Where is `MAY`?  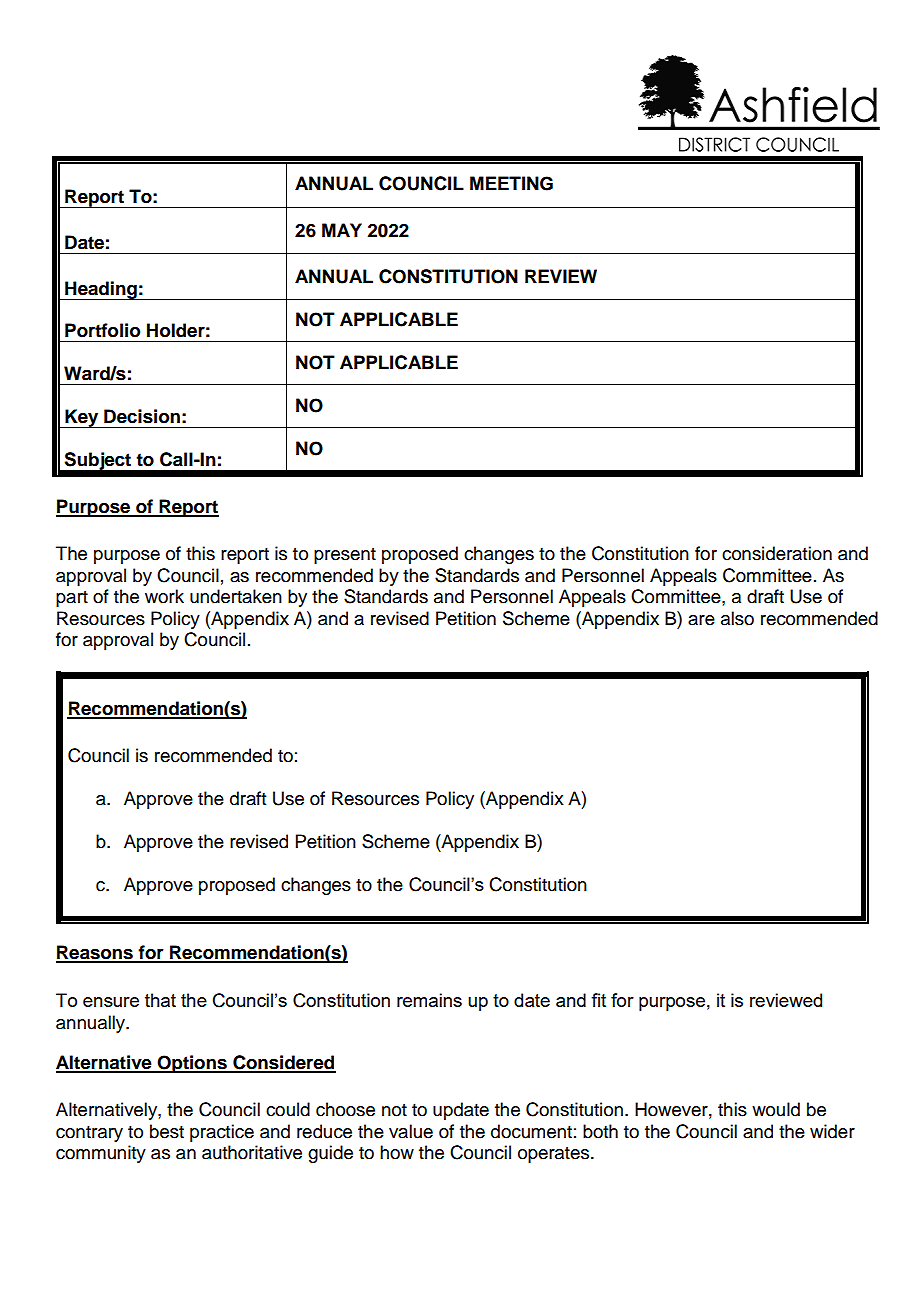 MAY is located at coordinates (342, 230).
